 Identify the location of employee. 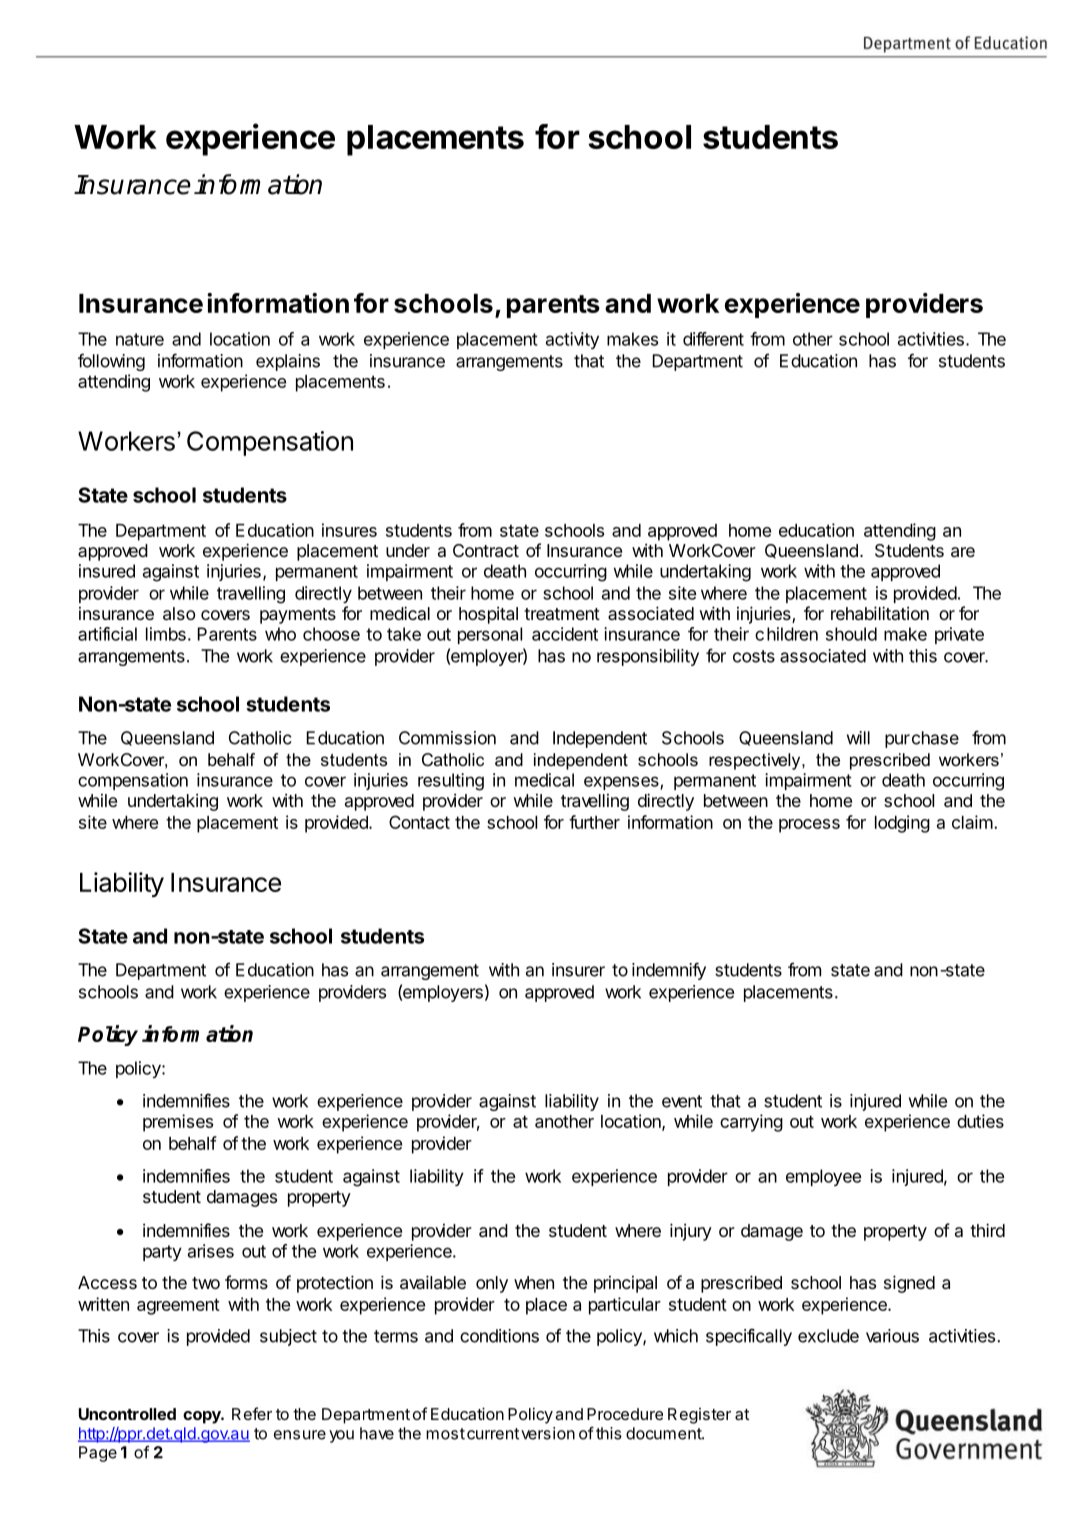
(824, 1177).
